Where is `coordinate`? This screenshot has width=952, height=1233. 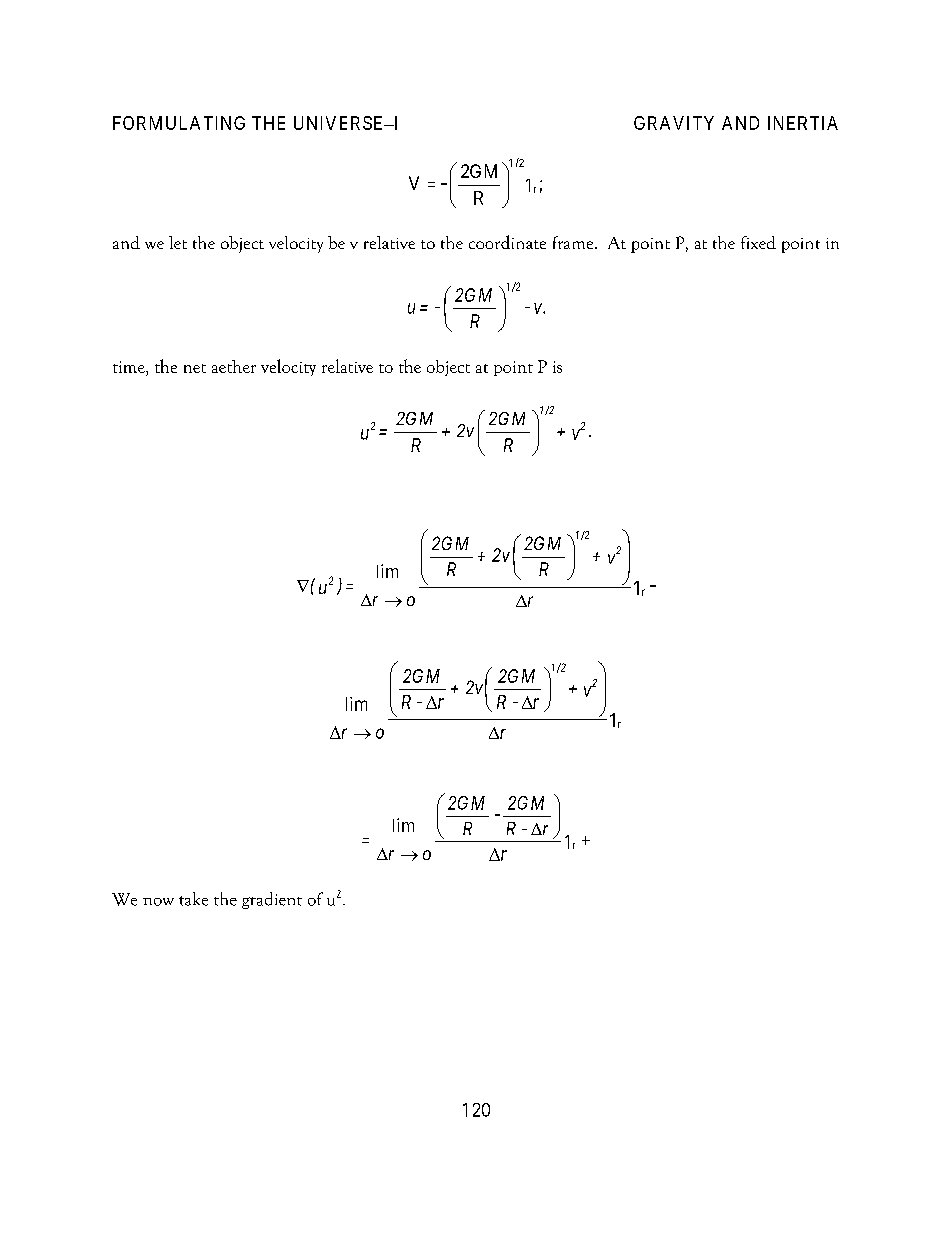 coordinate is located at coordinates (507, 242).
